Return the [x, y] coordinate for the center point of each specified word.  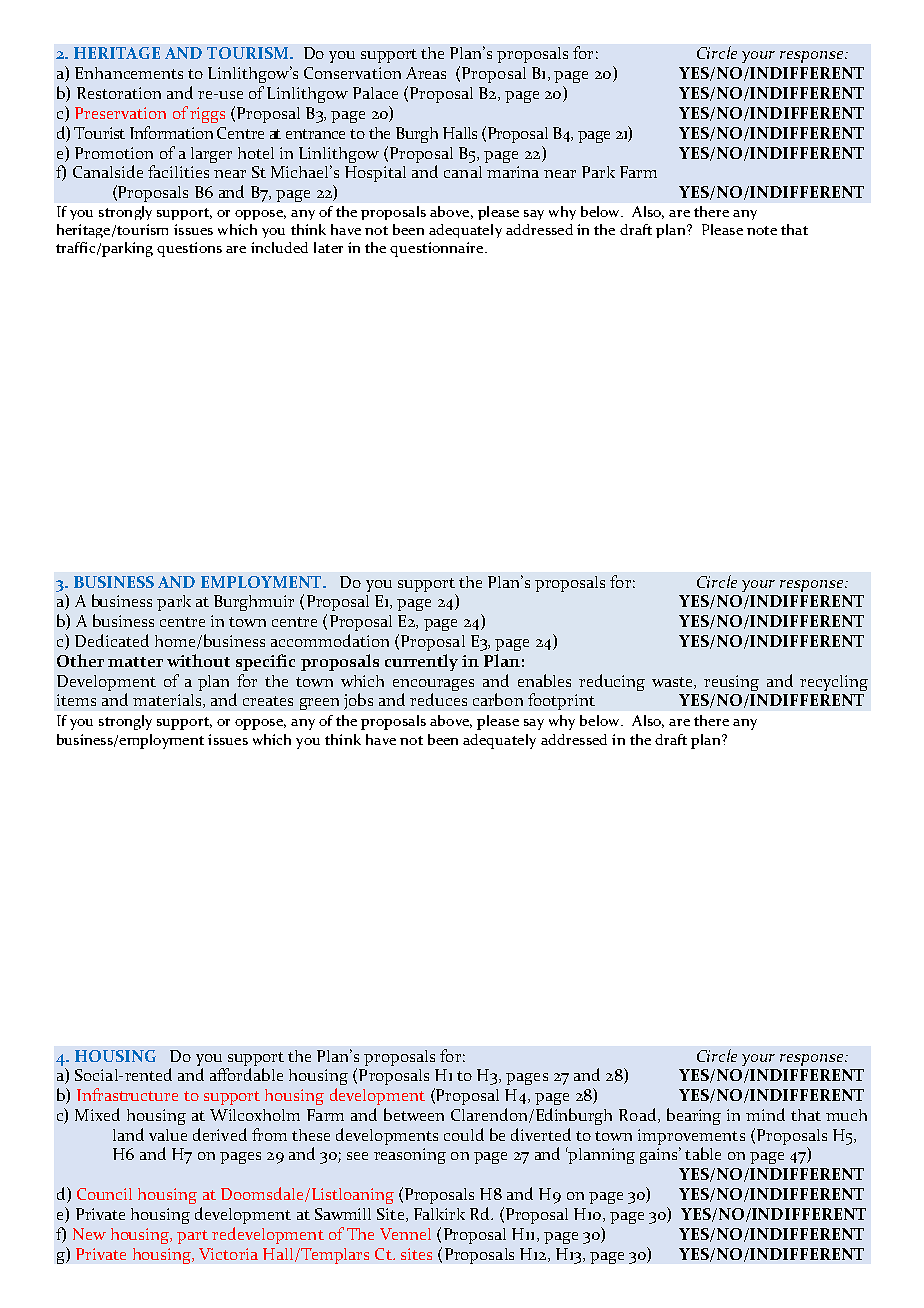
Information [171, 132]
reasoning [410, 1156]
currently [421, 662]
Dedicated [112, 640]
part [192, 1237]
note [762, 230]
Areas [426, 73]
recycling [834, 683]
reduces [438, 699]
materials [168, 701]
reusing [731, 683]
